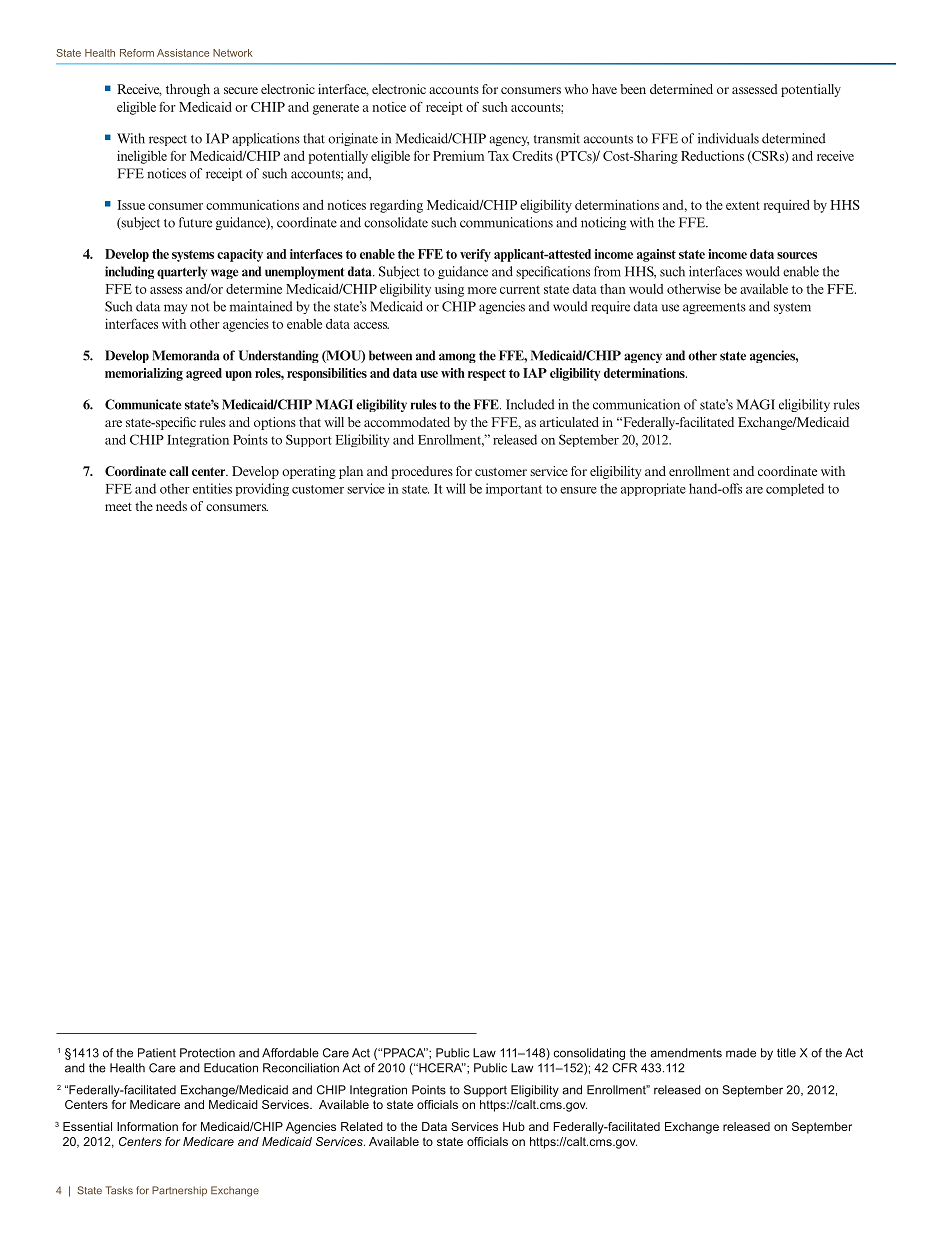 This screenshot has width=952, height=1233. What do you see at coordinates (653, 489) in the screenshot?
I see `appropriate` at bounding box center [653, 489].
